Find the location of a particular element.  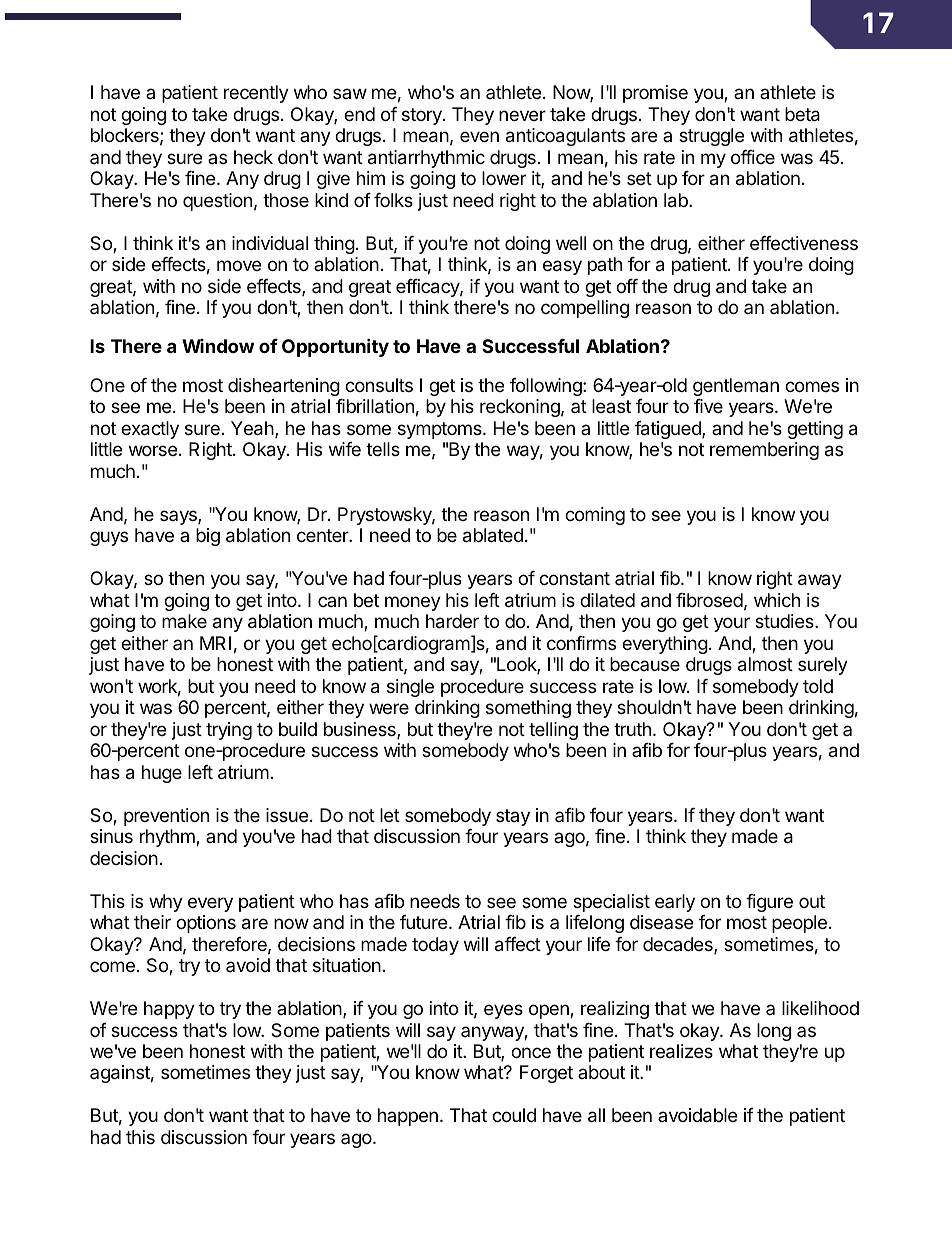

heck is located at coordinates (253, 157).
